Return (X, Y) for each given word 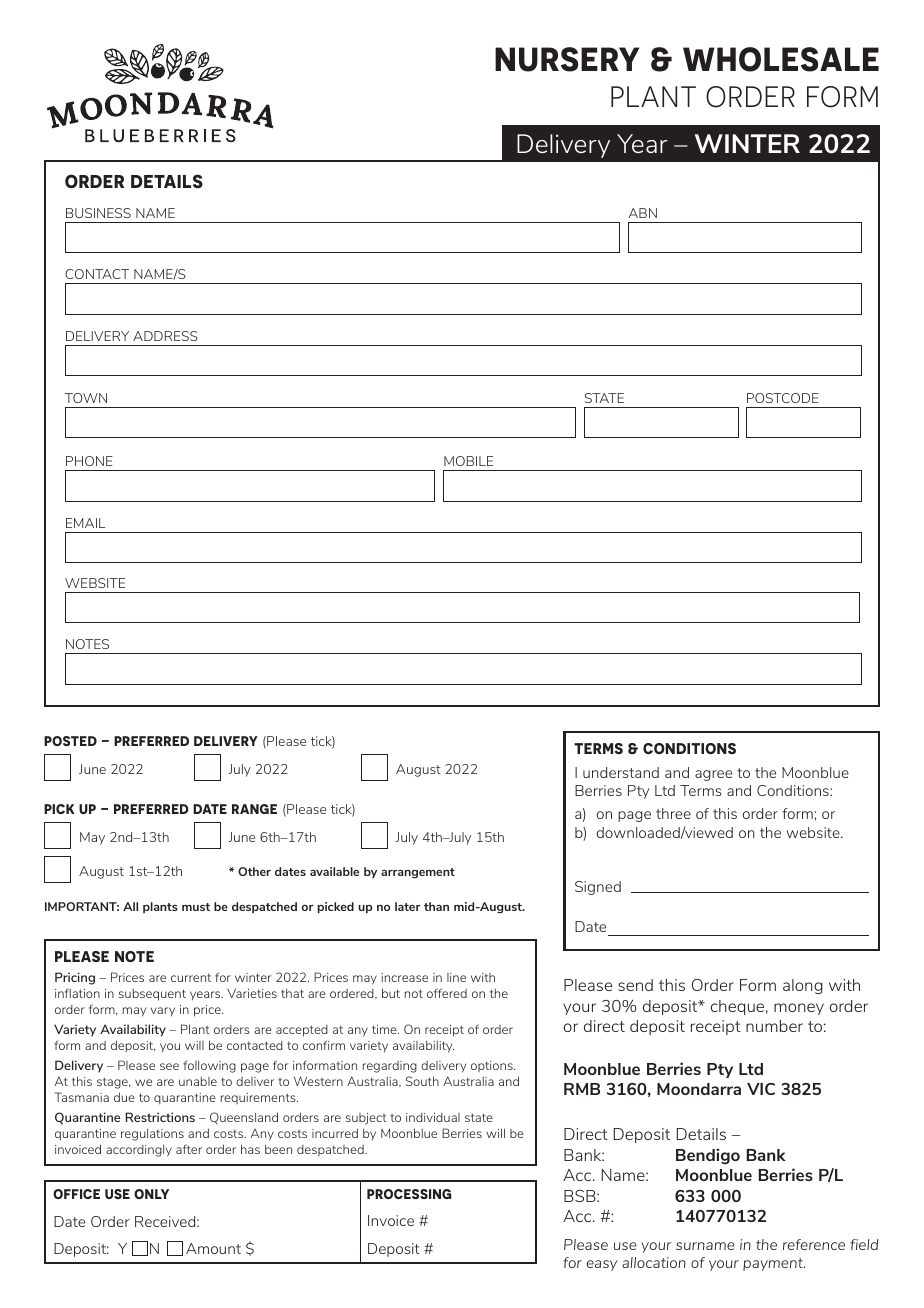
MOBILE (468, 461)
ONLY (151, 1194)
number (774, 1026)
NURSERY (567, 59)
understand (621, 772)
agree (713, 775)
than (436, 906)
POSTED (70, 741)
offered (447, 993)
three (673, 813)
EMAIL (85, 523)
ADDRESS (165, 336)
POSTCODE (783, 398)
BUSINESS (98, 213)
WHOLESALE (781, 59)
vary (163, 1011)
